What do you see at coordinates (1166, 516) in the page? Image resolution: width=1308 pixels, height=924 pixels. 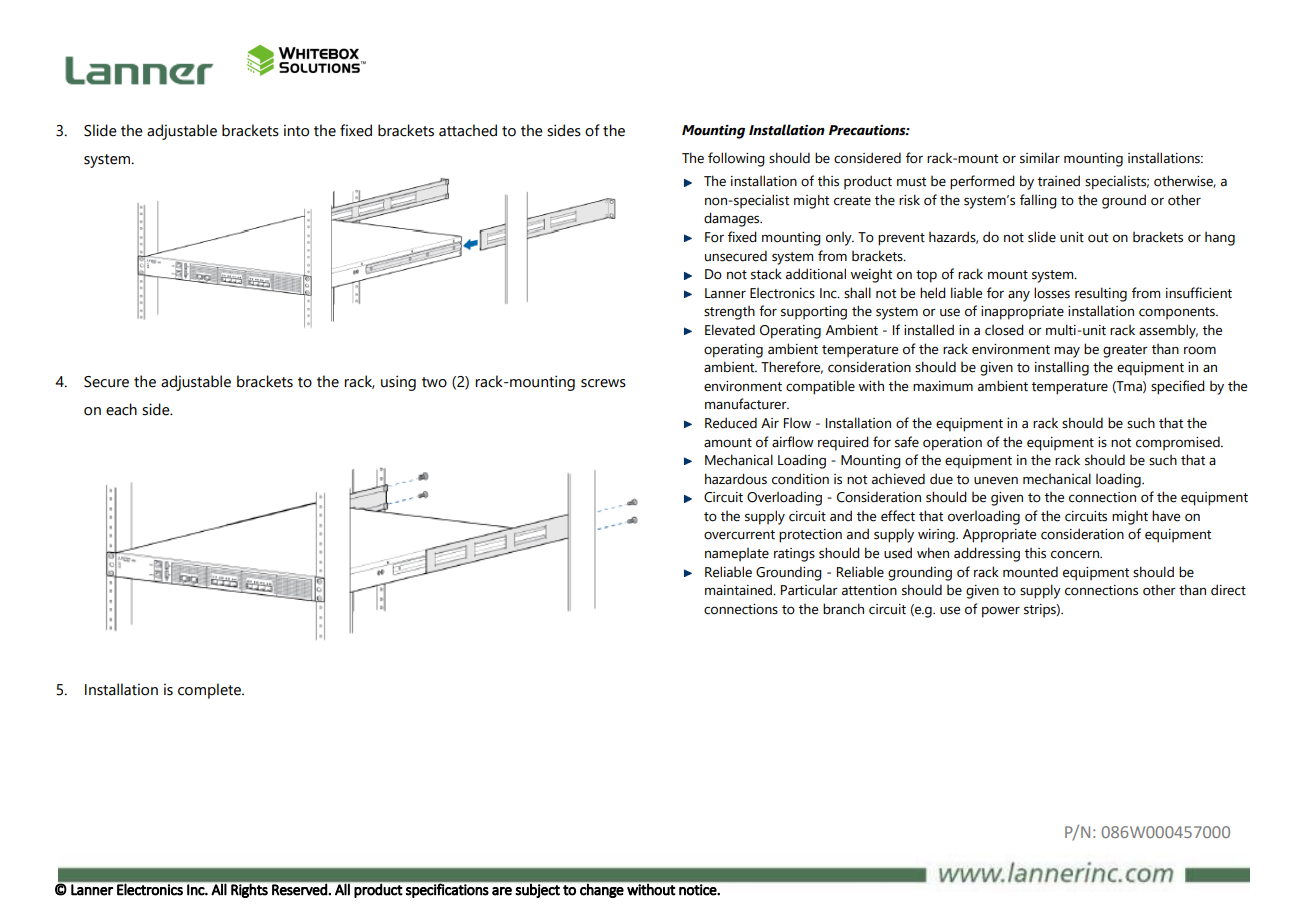 I see `have` at bounding box center [1166, 516].
